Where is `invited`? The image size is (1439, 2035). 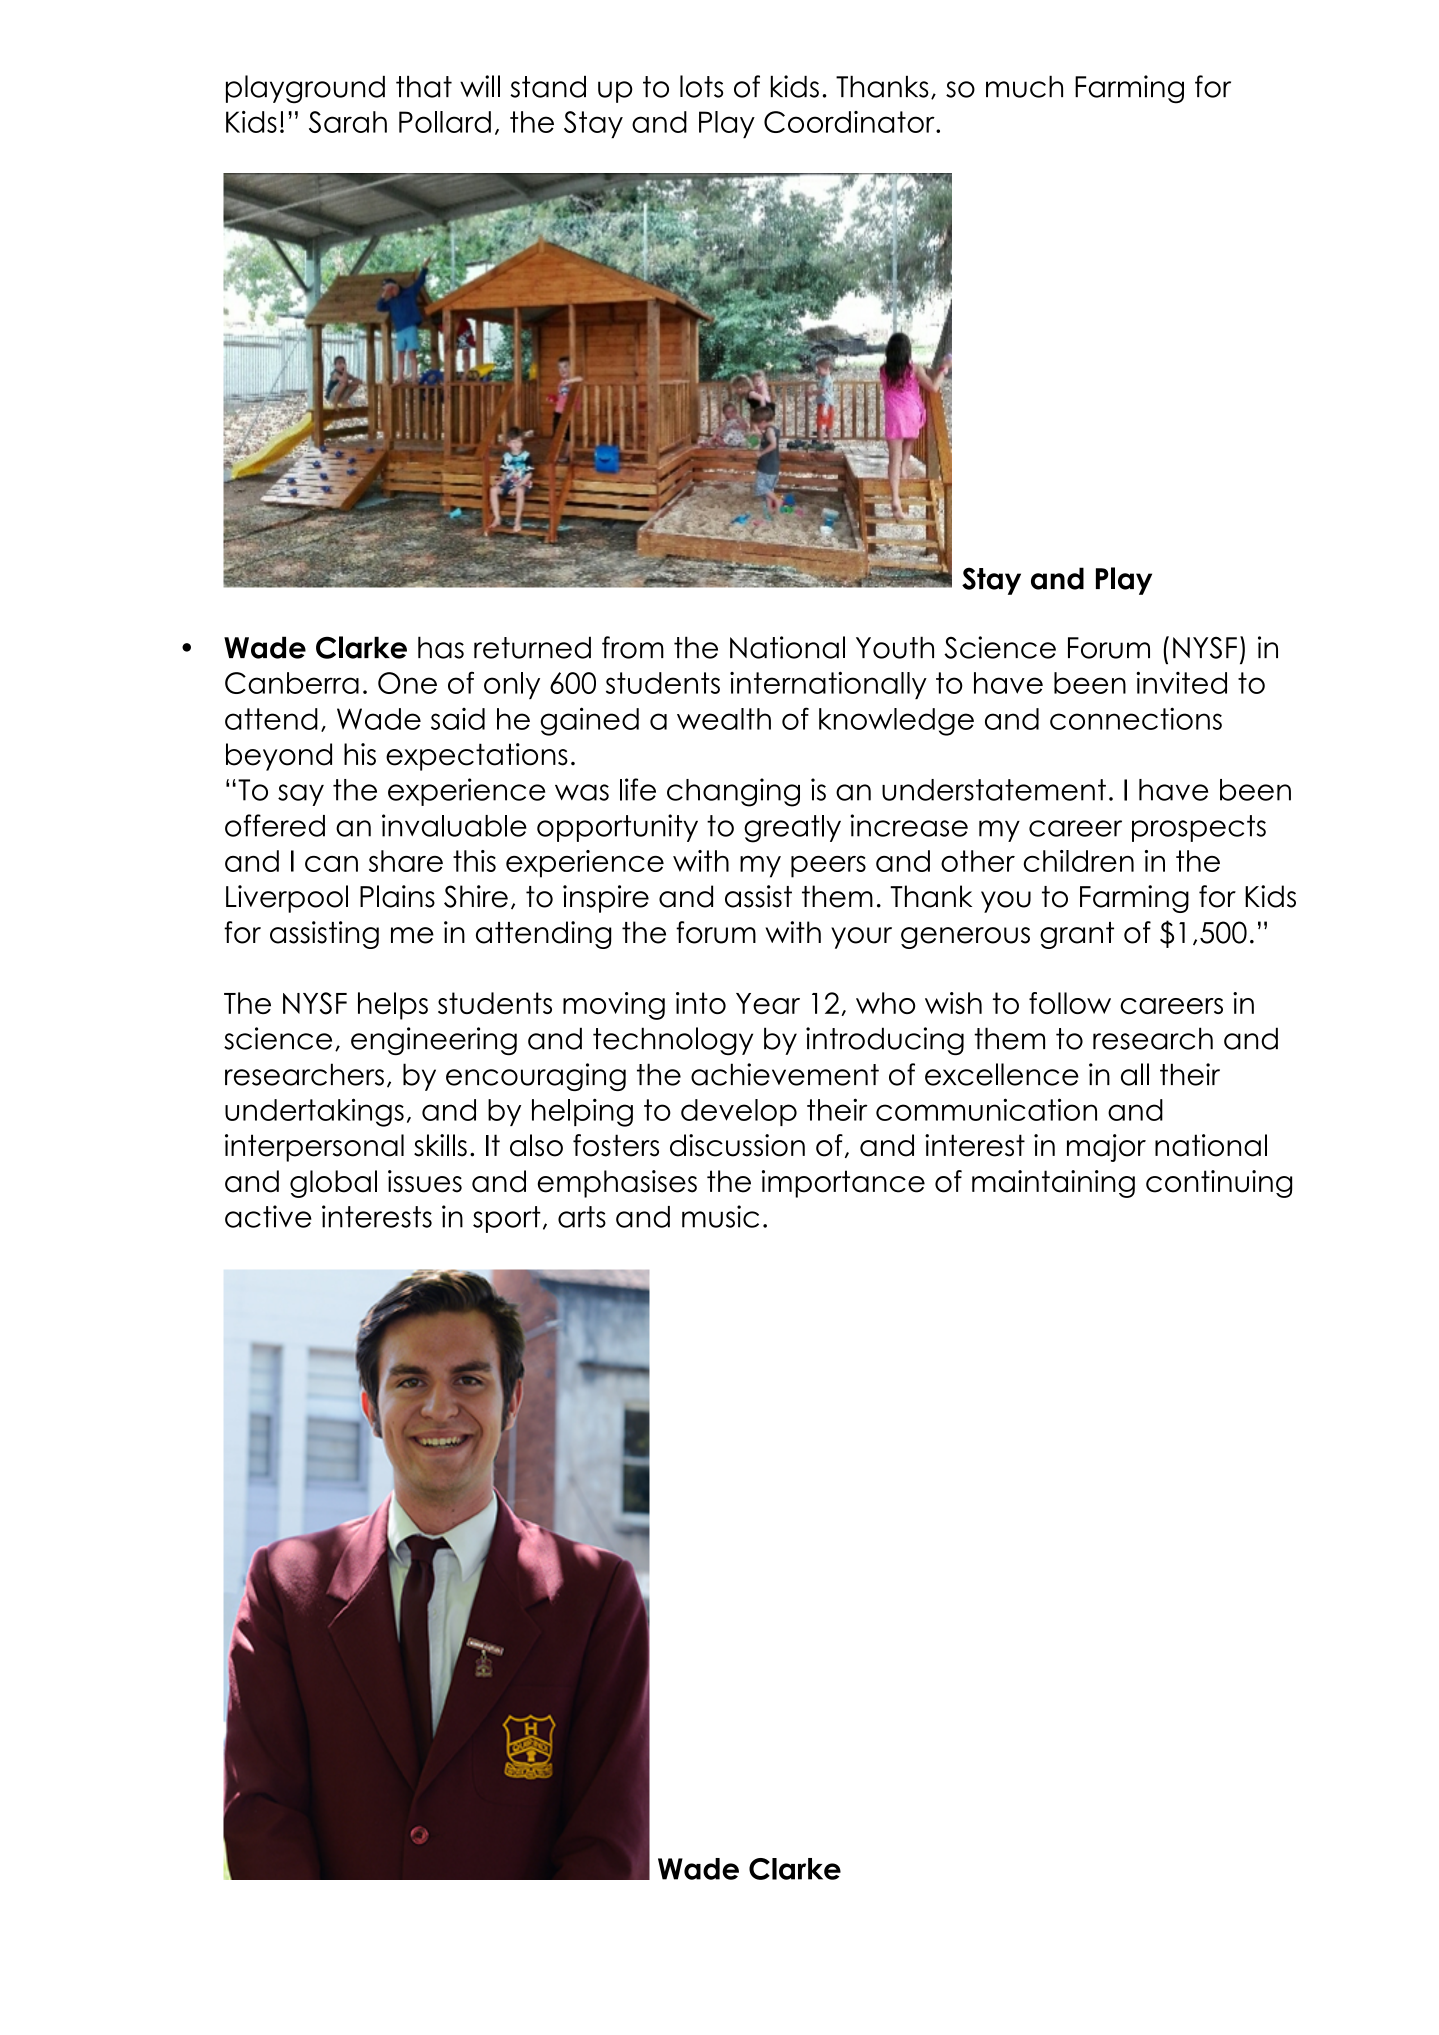
invited is located at coordinates (1181, 683).
